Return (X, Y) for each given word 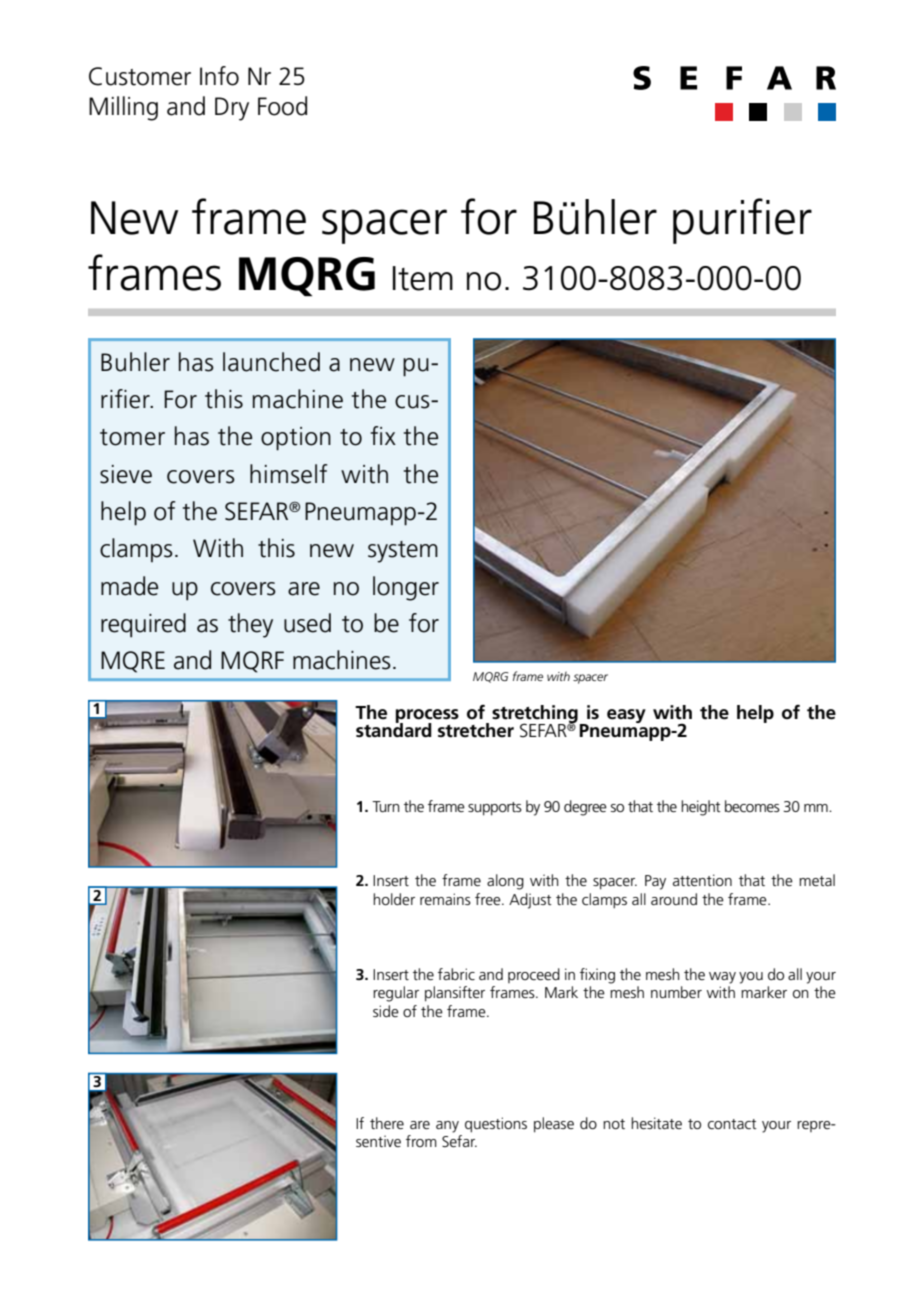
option (296, 439)
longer (406, 588)
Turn (386, 806)
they (250, 625)
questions (496, 1125)
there (387, 1123)
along (505, 882)
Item (423, 278)
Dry (232, 109)
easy (626, 716)
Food (282, 106)
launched (271, 362)
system (403, 552)
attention (702, 880)
